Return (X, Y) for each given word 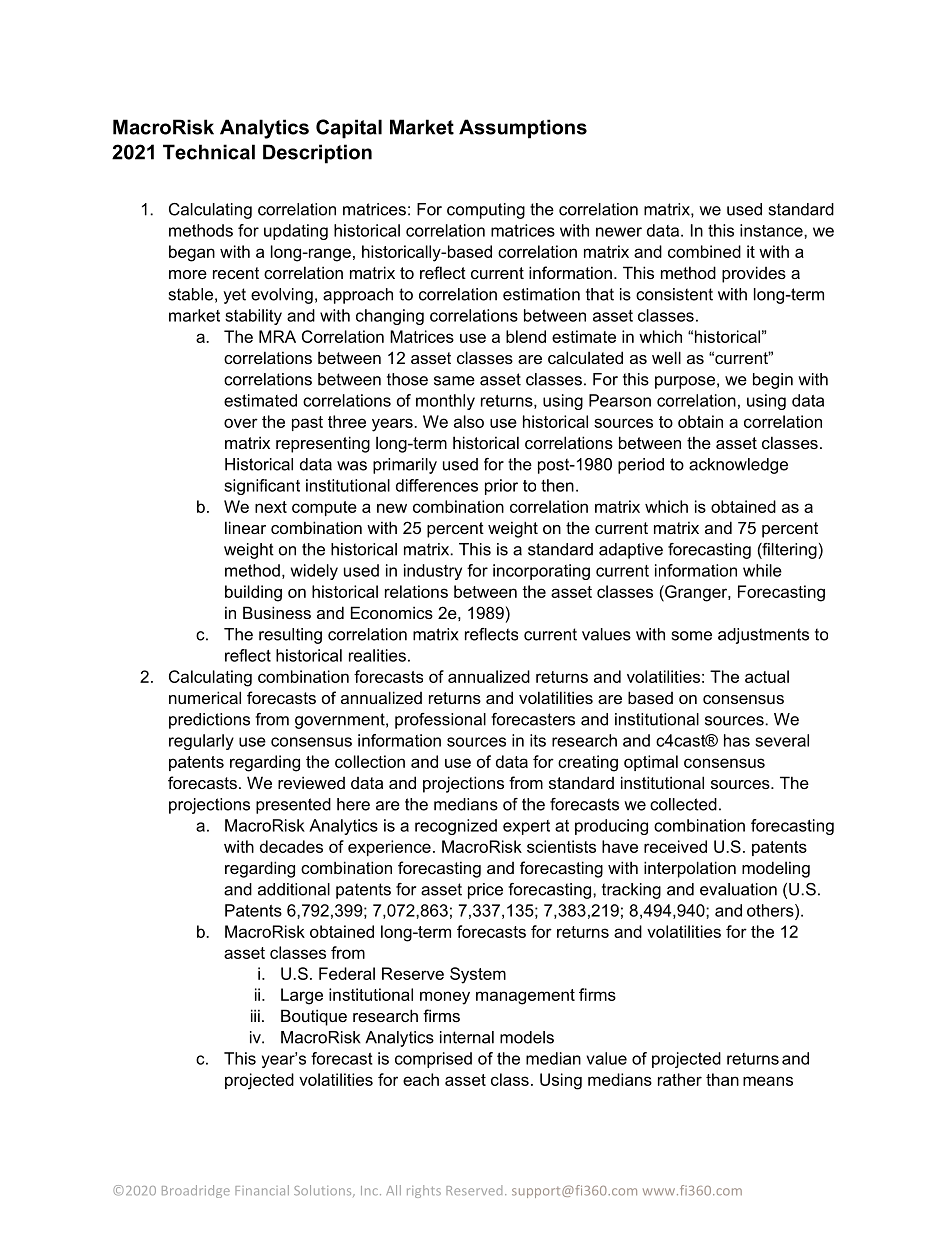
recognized (456, 827)
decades (291, 846)
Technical (209, 152)
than (722, 1079)
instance (772, 230)
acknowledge (738, 466)
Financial (262, 1190)
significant (262, 487)
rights (424, 1191)
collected (683, 804)
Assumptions (523, 129)
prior (501, 487)
